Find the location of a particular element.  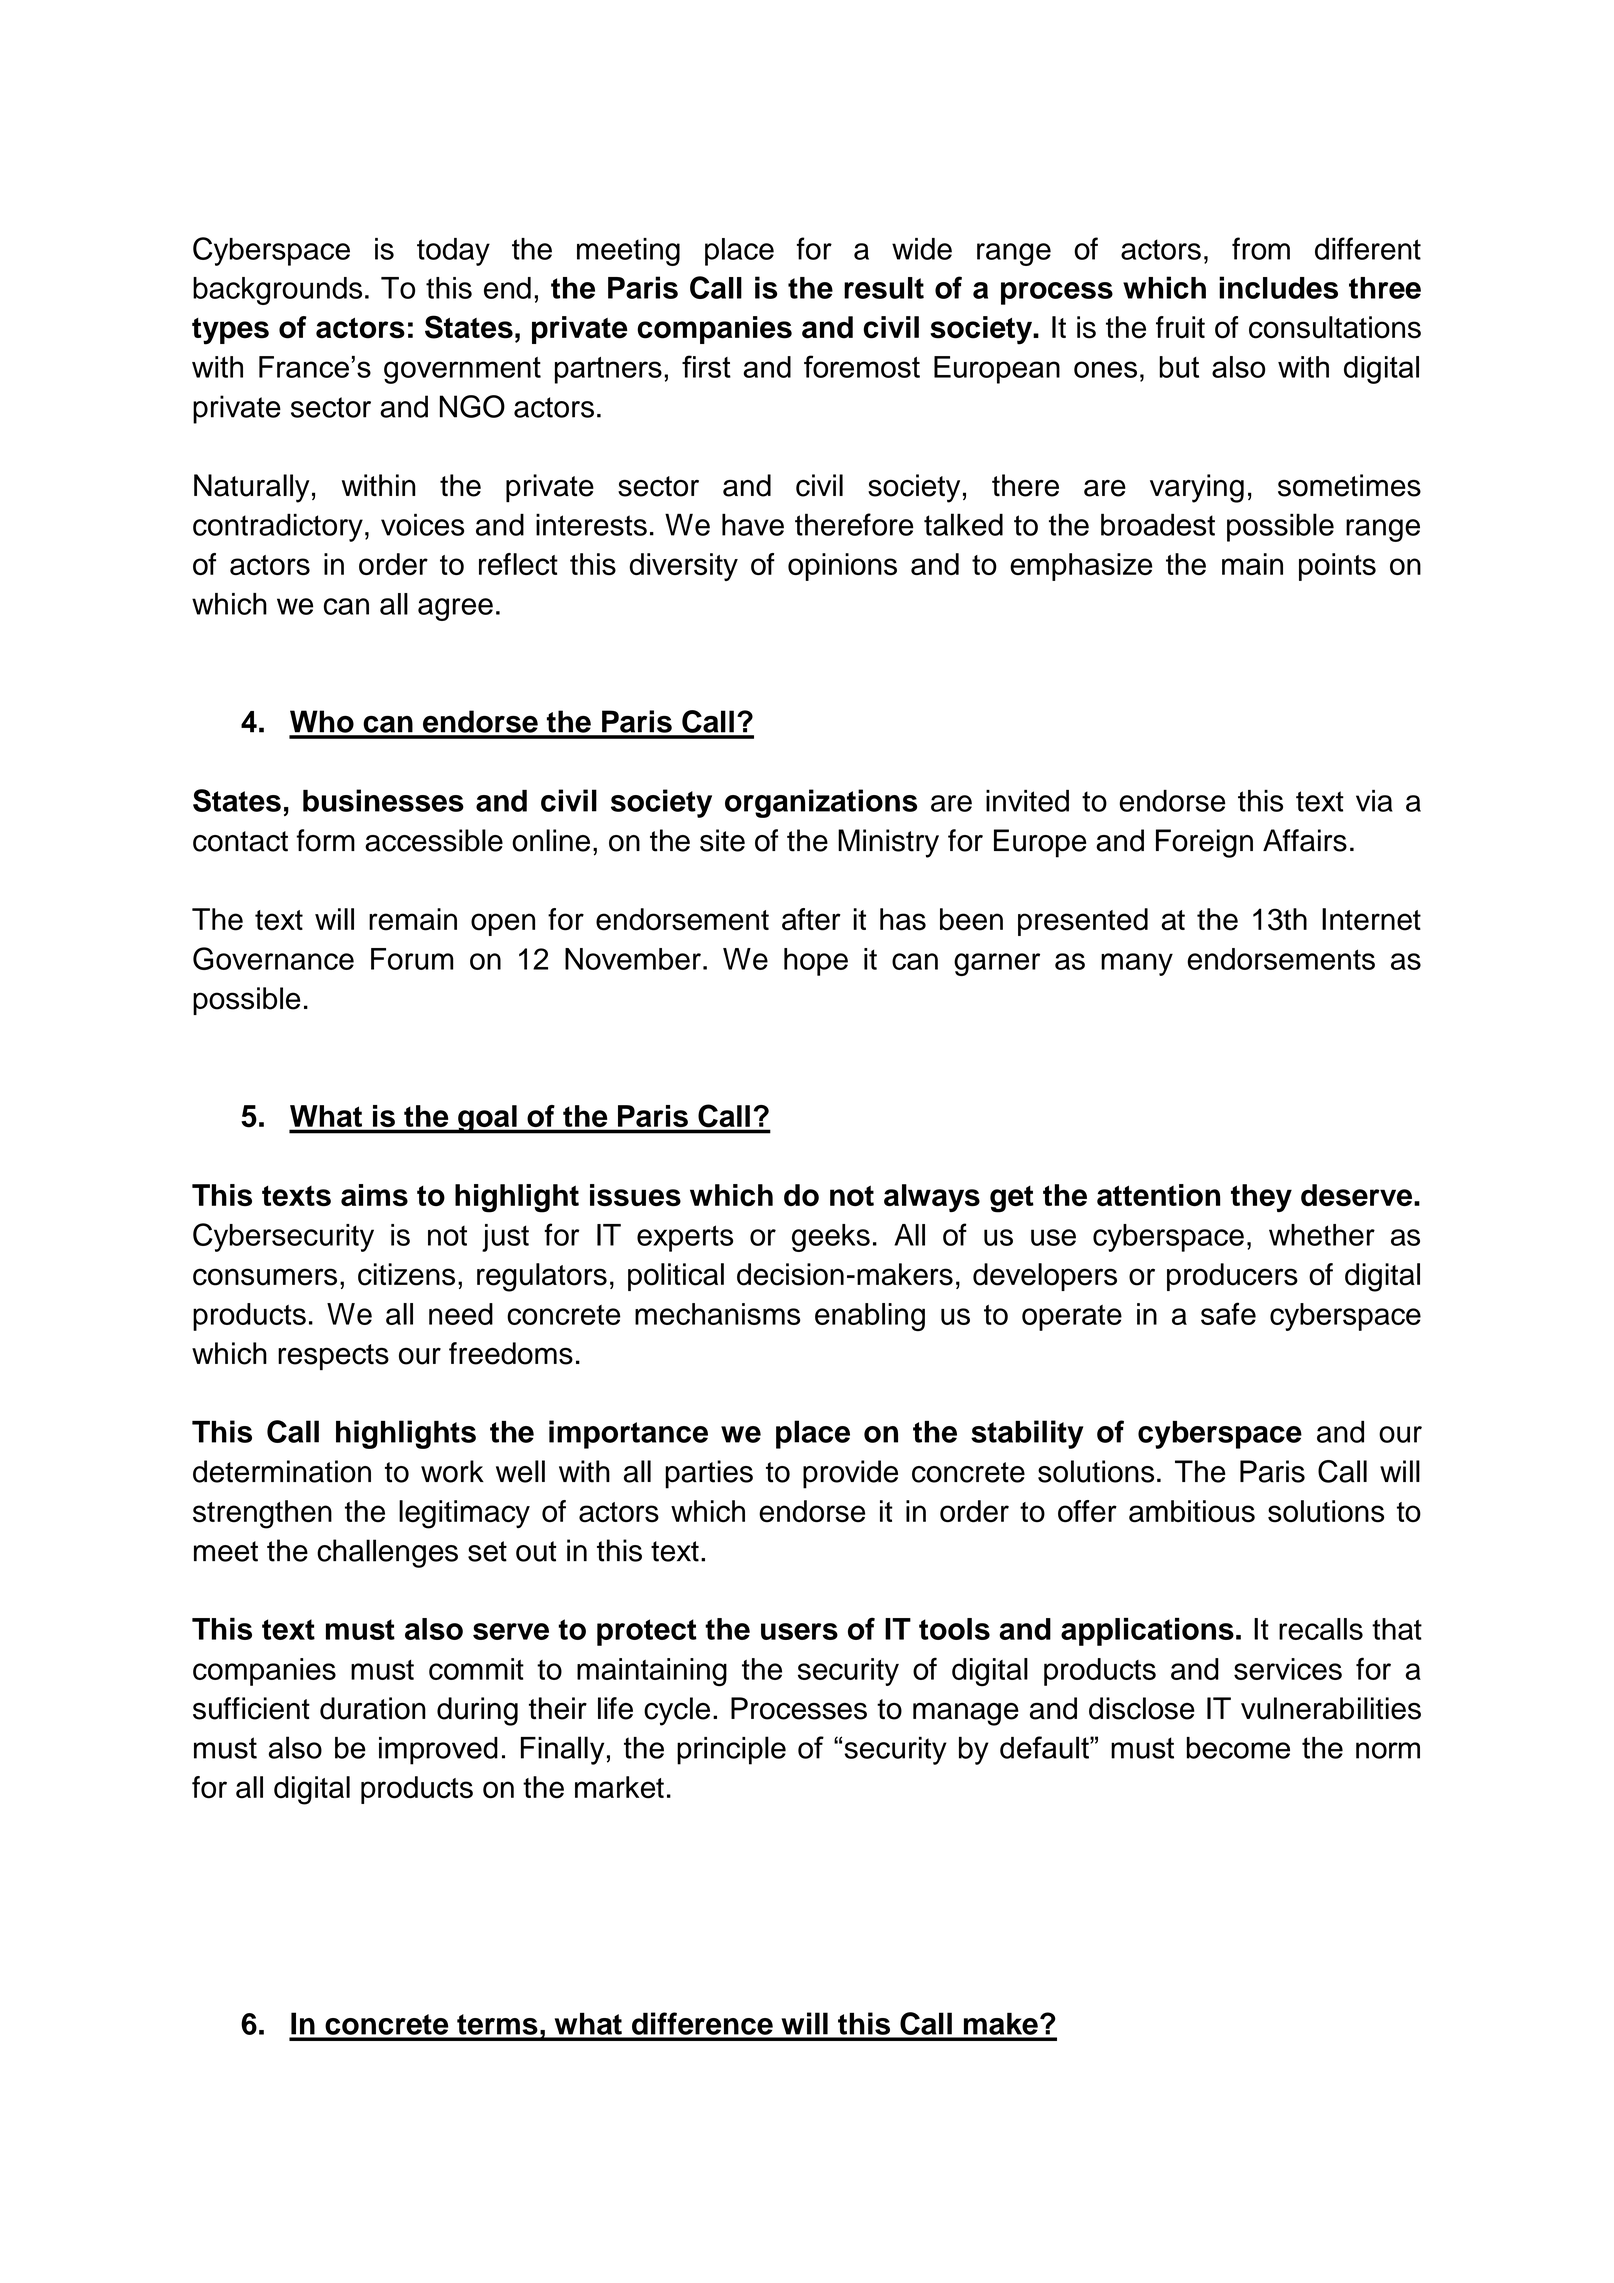

duration is located at coordinates (373, 1708).
